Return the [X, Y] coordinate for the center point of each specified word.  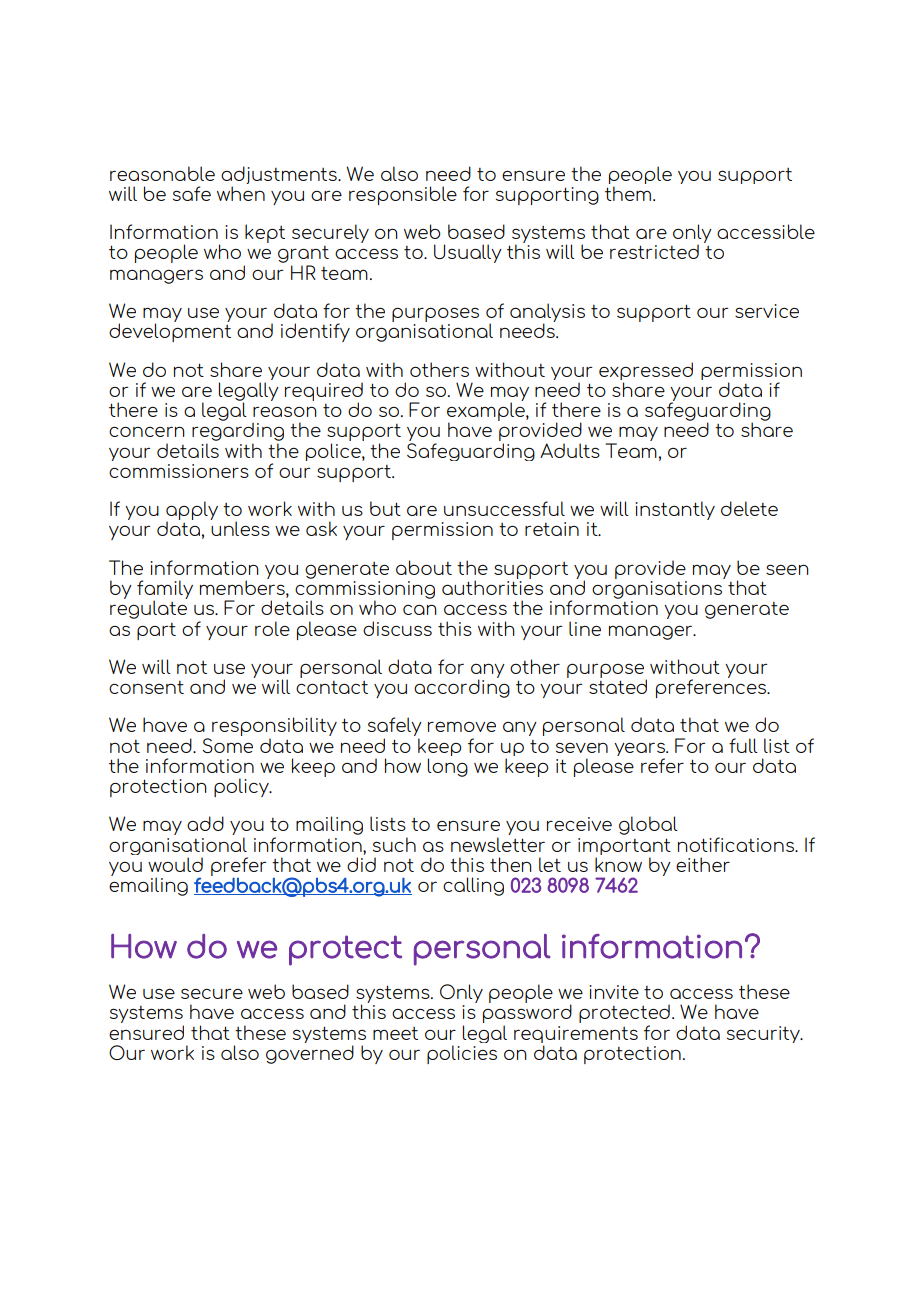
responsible [403, 195]
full [743, 745]
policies [462, 1054]
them [629, 193]
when [241, 193]
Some [228, 745]
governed [310, 1054]
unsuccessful [504, 508]
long [448, 767]
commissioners [179, 471]
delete [749, 508]
